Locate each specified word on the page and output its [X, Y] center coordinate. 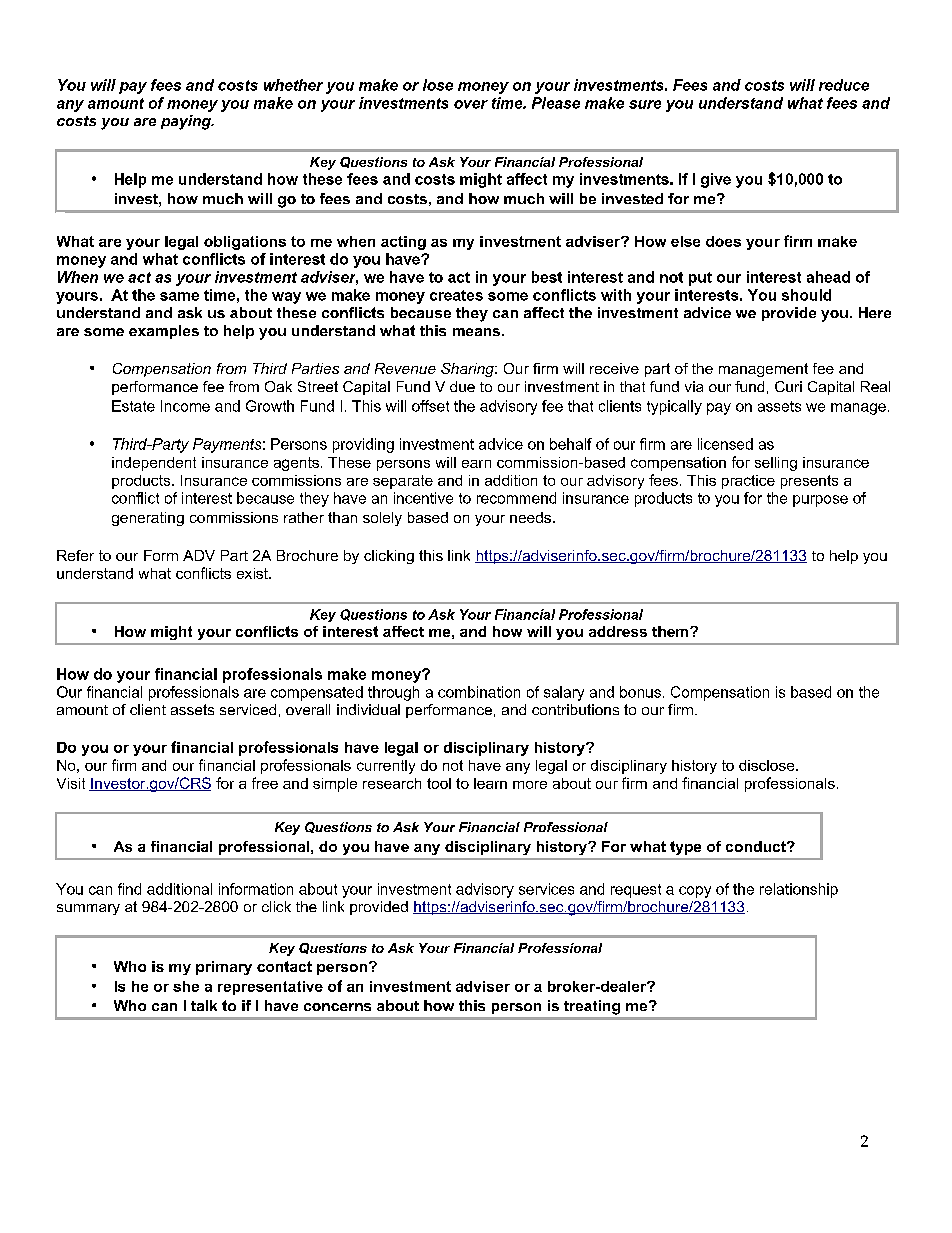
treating [592, 1007]
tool [439, 783]
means [476, 332]
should [806, 295]
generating [148, 519]
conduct [757, 846]
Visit [71, 783]
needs [530, 517]
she [186, 986]
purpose [820, 501]
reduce [844, 85]
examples [164, 332]
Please [556, 103]
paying [187, 122]
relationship [799, 890]
